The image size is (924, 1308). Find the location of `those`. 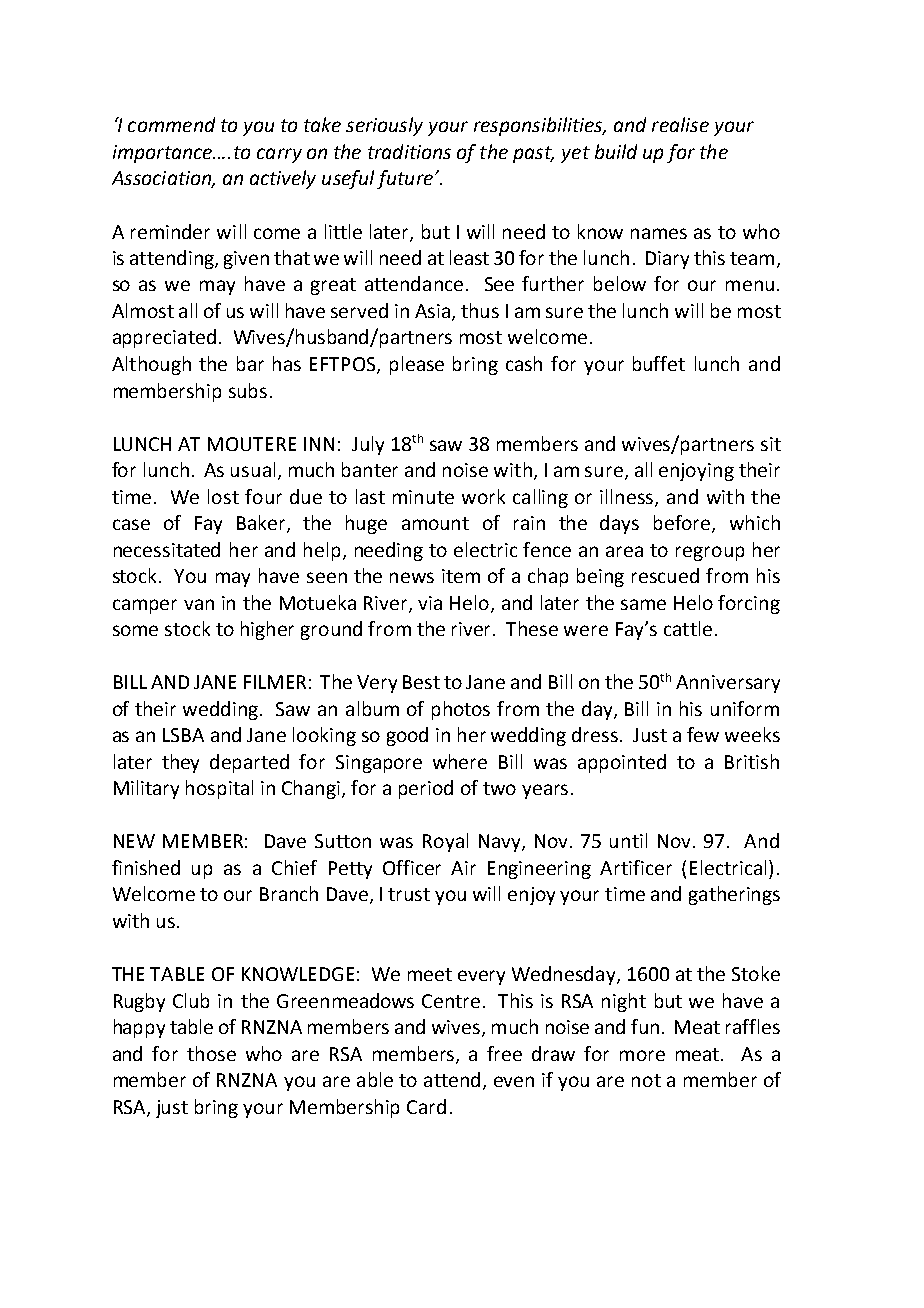

those is located at coordinates (211, 1053).
